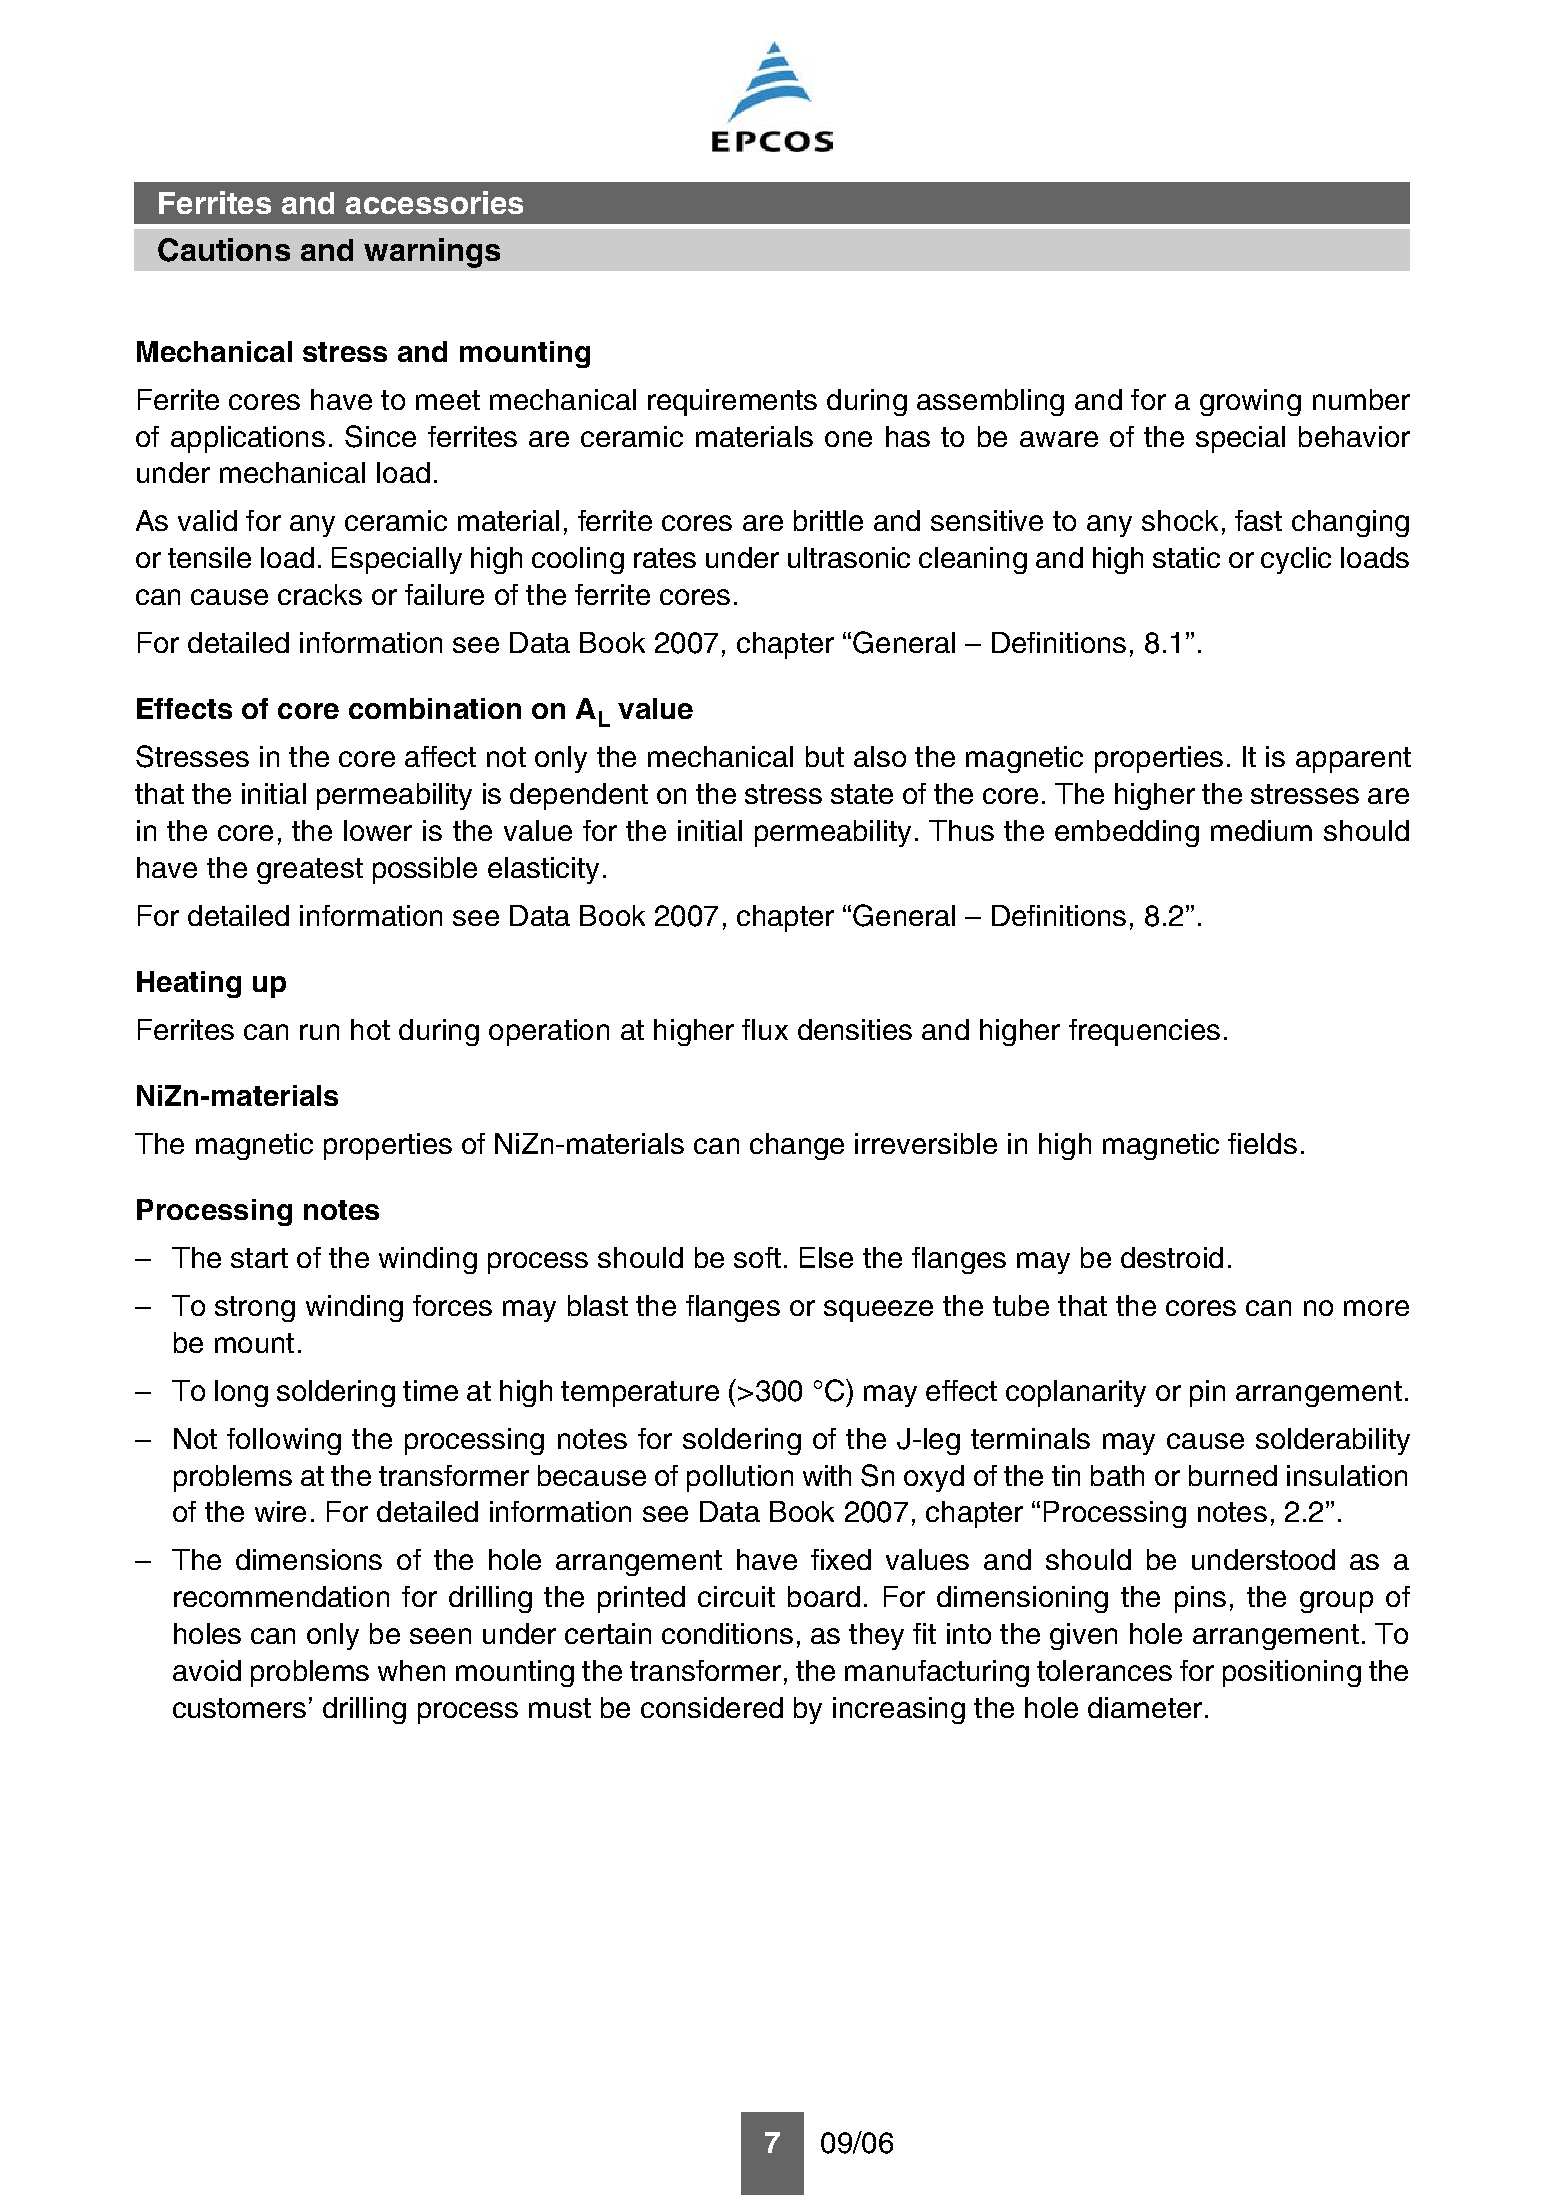  I want to click on ultrasonic, so click(849, 557).
